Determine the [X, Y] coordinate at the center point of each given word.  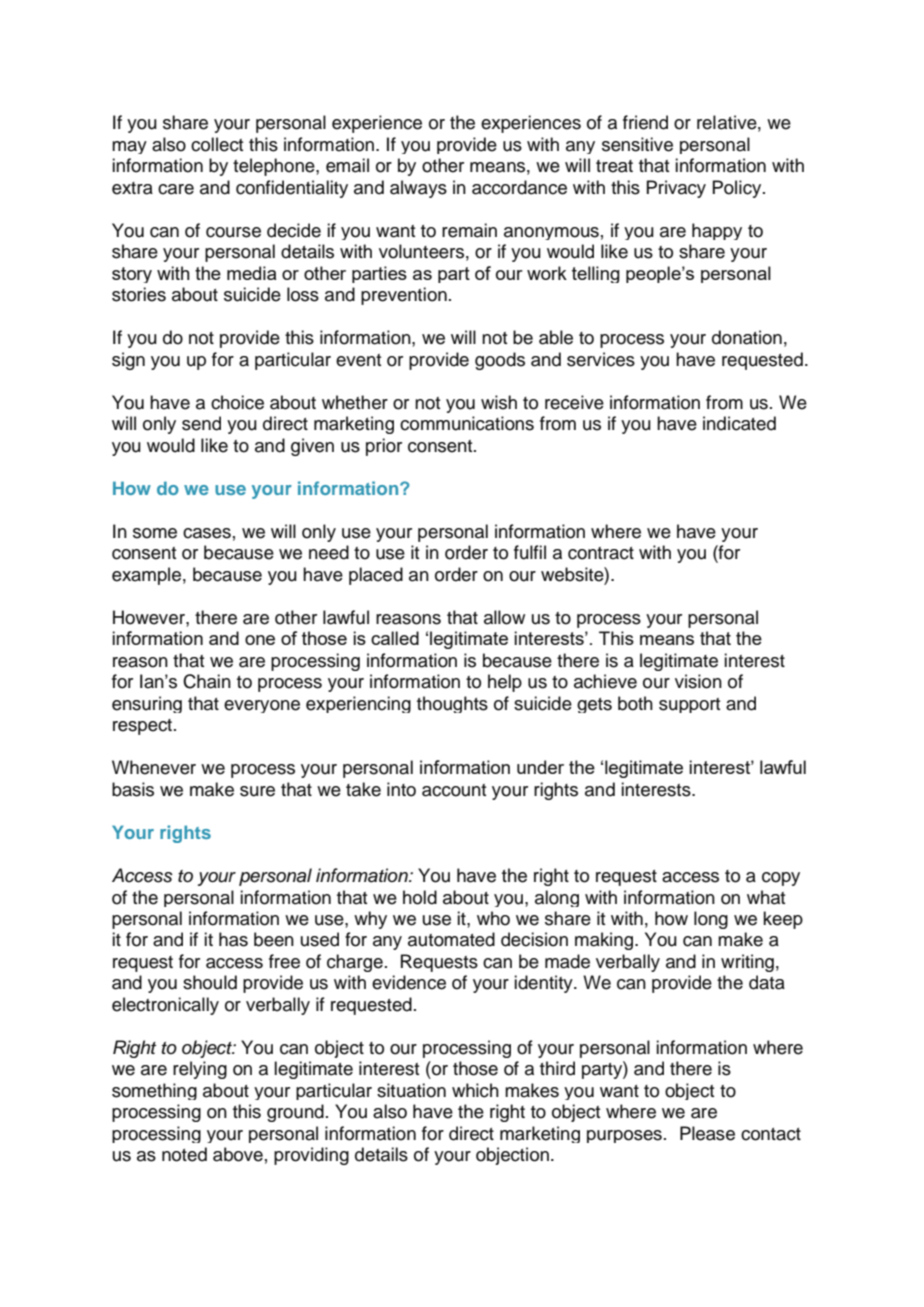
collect [217, 144]
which [475, 1090]
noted [184, 1154]
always [418, 189]
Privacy [676, 189]
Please [707, 1133]
